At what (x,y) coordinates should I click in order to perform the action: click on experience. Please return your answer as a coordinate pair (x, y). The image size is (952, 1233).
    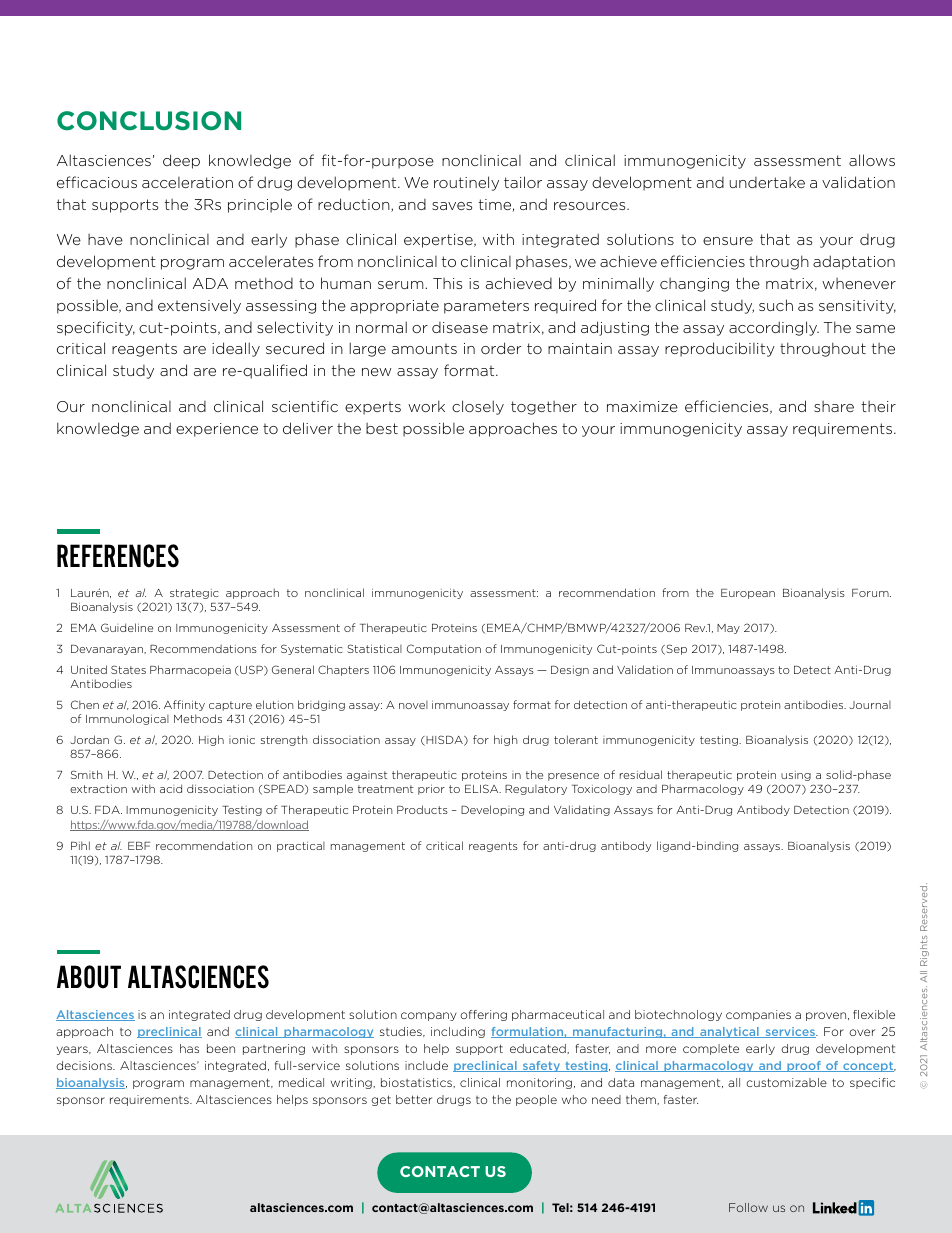
    Looking at the image, I should click on (217, 430).
